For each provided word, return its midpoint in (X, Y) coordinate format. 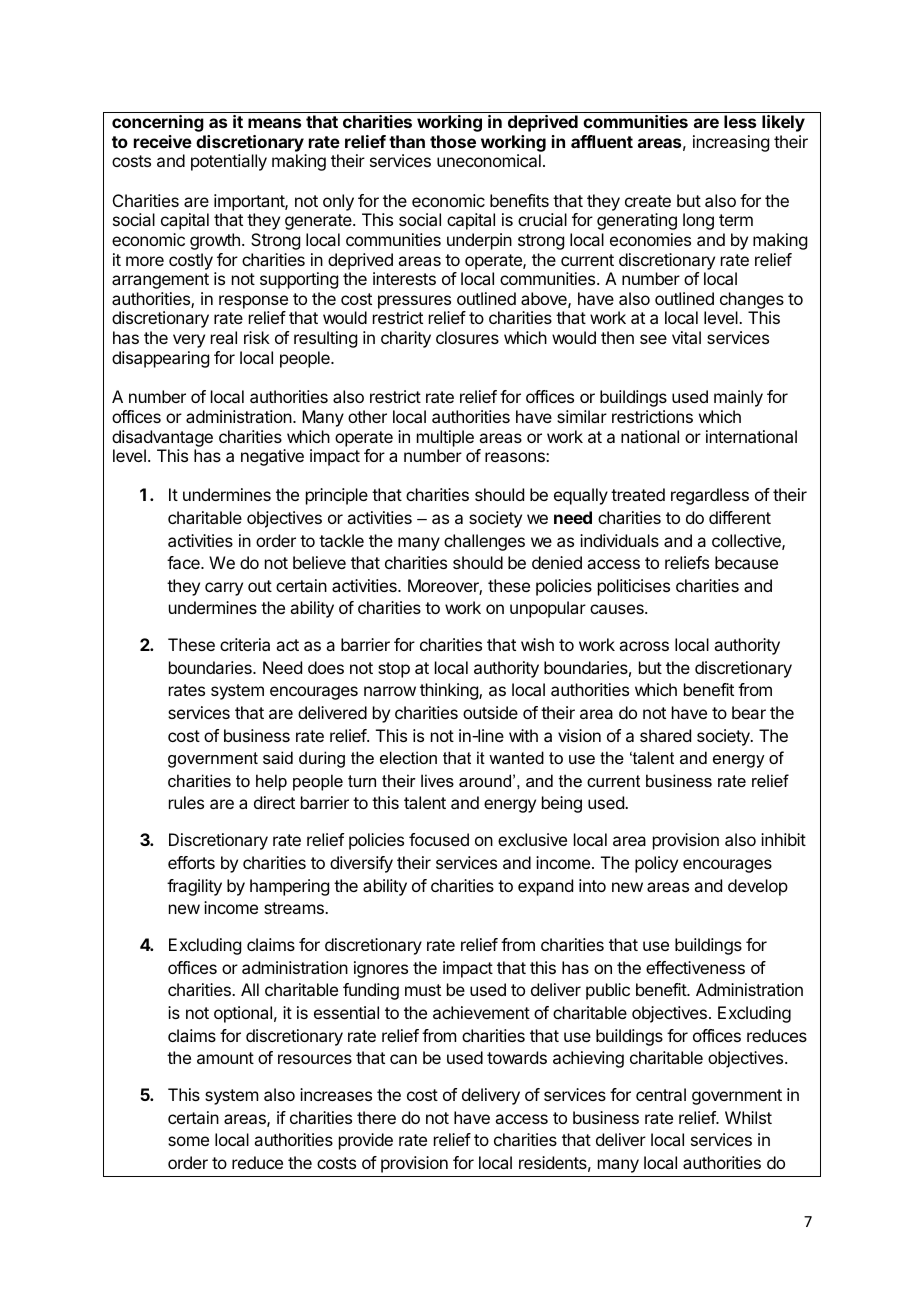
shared (665, 735)
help (271, 782)
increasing (731, 143)
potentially (229, 162)
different (740, 517)
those (453, 141)
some (188, 1141)
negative (272, 457)
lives (437, 780)
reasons (516, 457)
